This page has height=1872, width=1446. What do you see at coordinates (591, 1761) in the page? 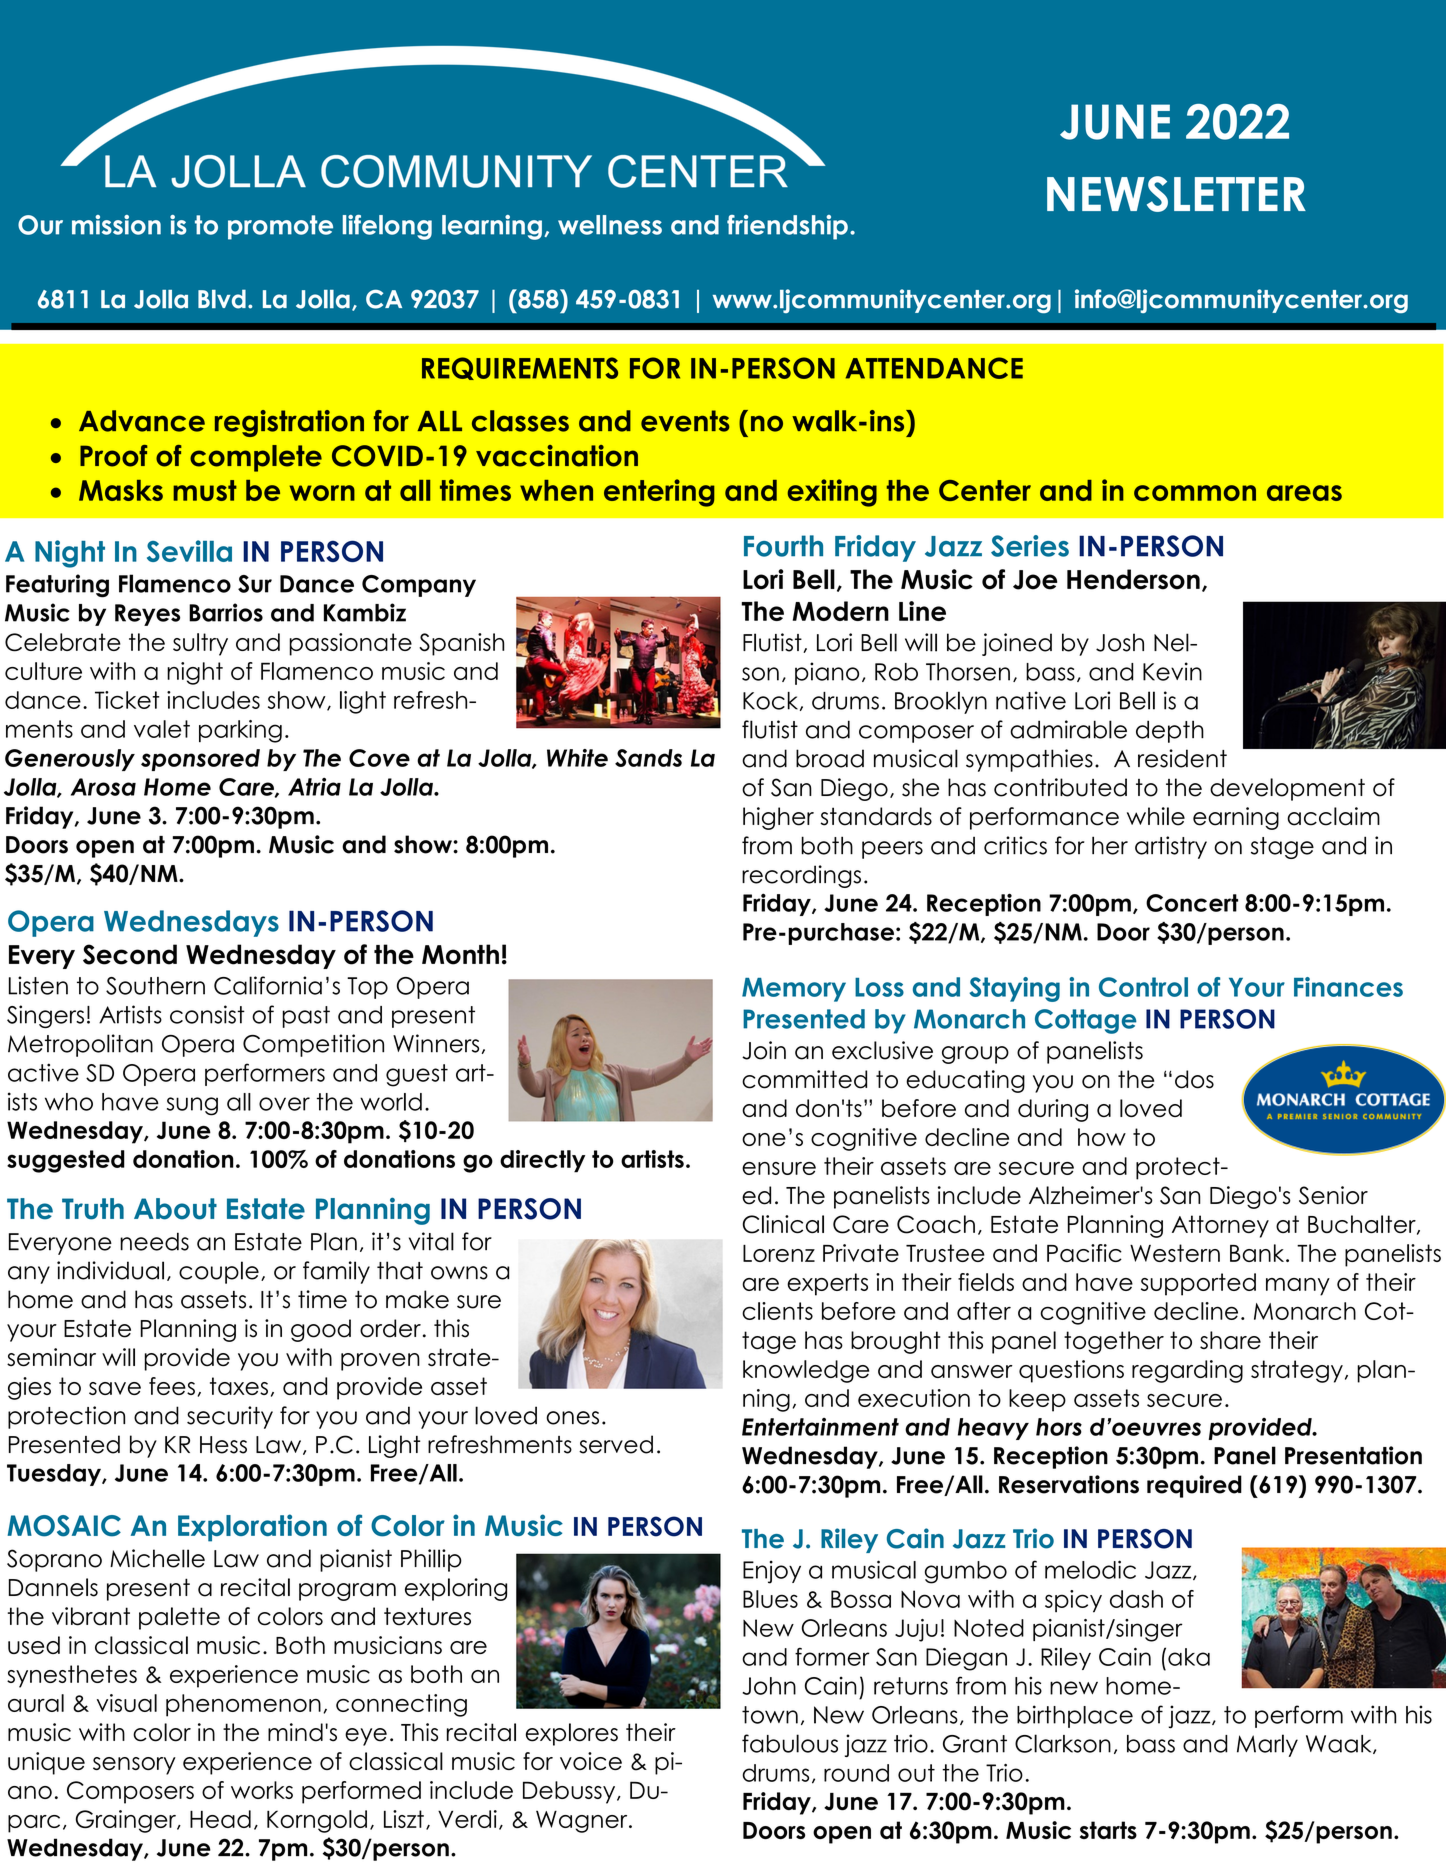
I see `voice` at bounding box center [591, 1761].
